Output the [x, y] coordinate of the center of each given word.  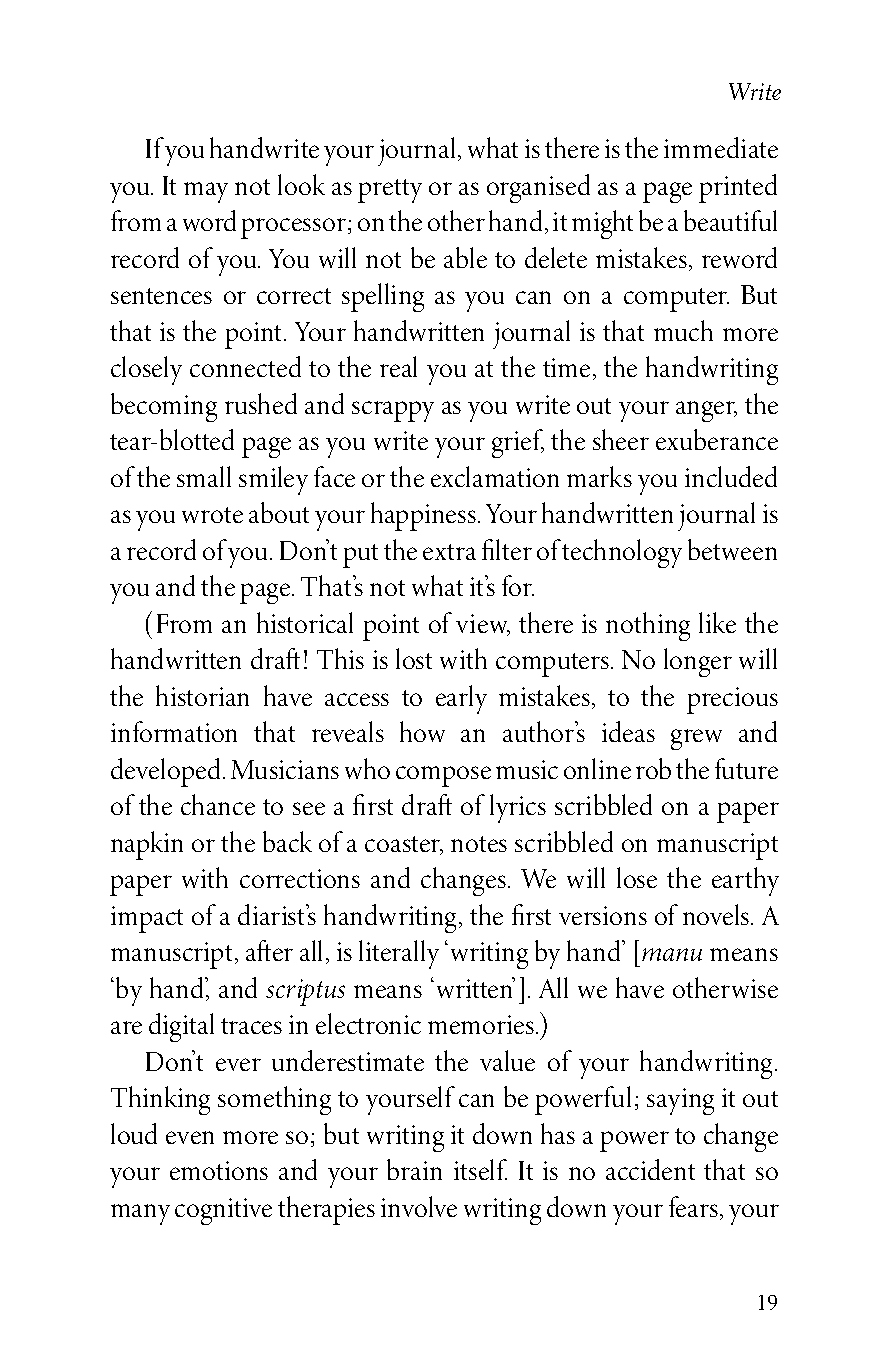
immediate [721, 147]
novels [717, 914]
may [206, 192]
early [461, 699]
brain [414, 1169]
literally [399, 954]
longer [698, 662]
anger [706, 411]
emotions [219, 1170]
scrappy [393, 411]
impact [147, 919]
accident [650, 1169]
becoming [164, 407]
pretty [390, 191]
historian [202, 695]
